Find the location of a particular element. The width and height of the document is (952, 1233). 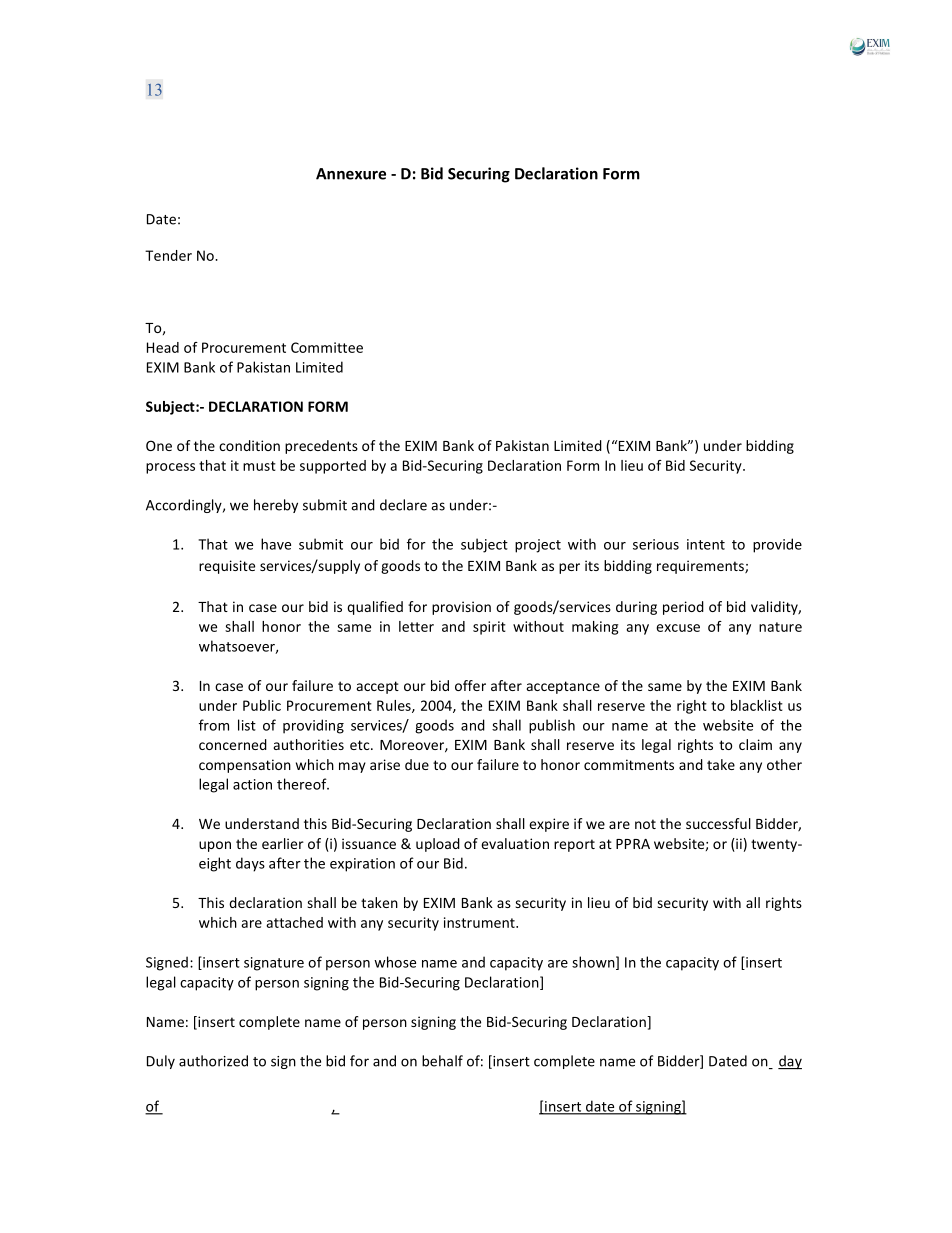

claim is located at coordinates (755, 744).
